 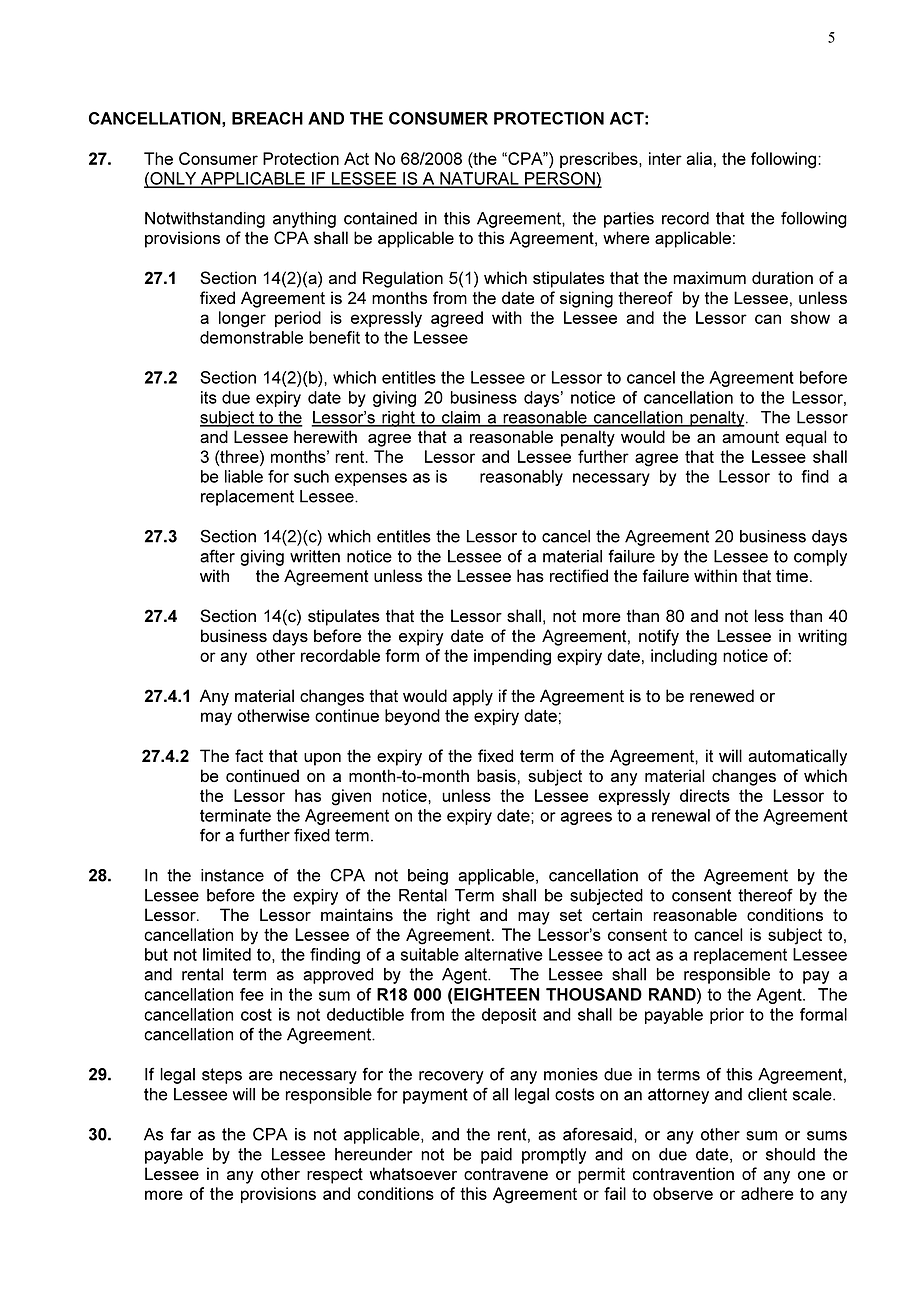 I want to click on NATURAL, so click(x=479, y=179).
